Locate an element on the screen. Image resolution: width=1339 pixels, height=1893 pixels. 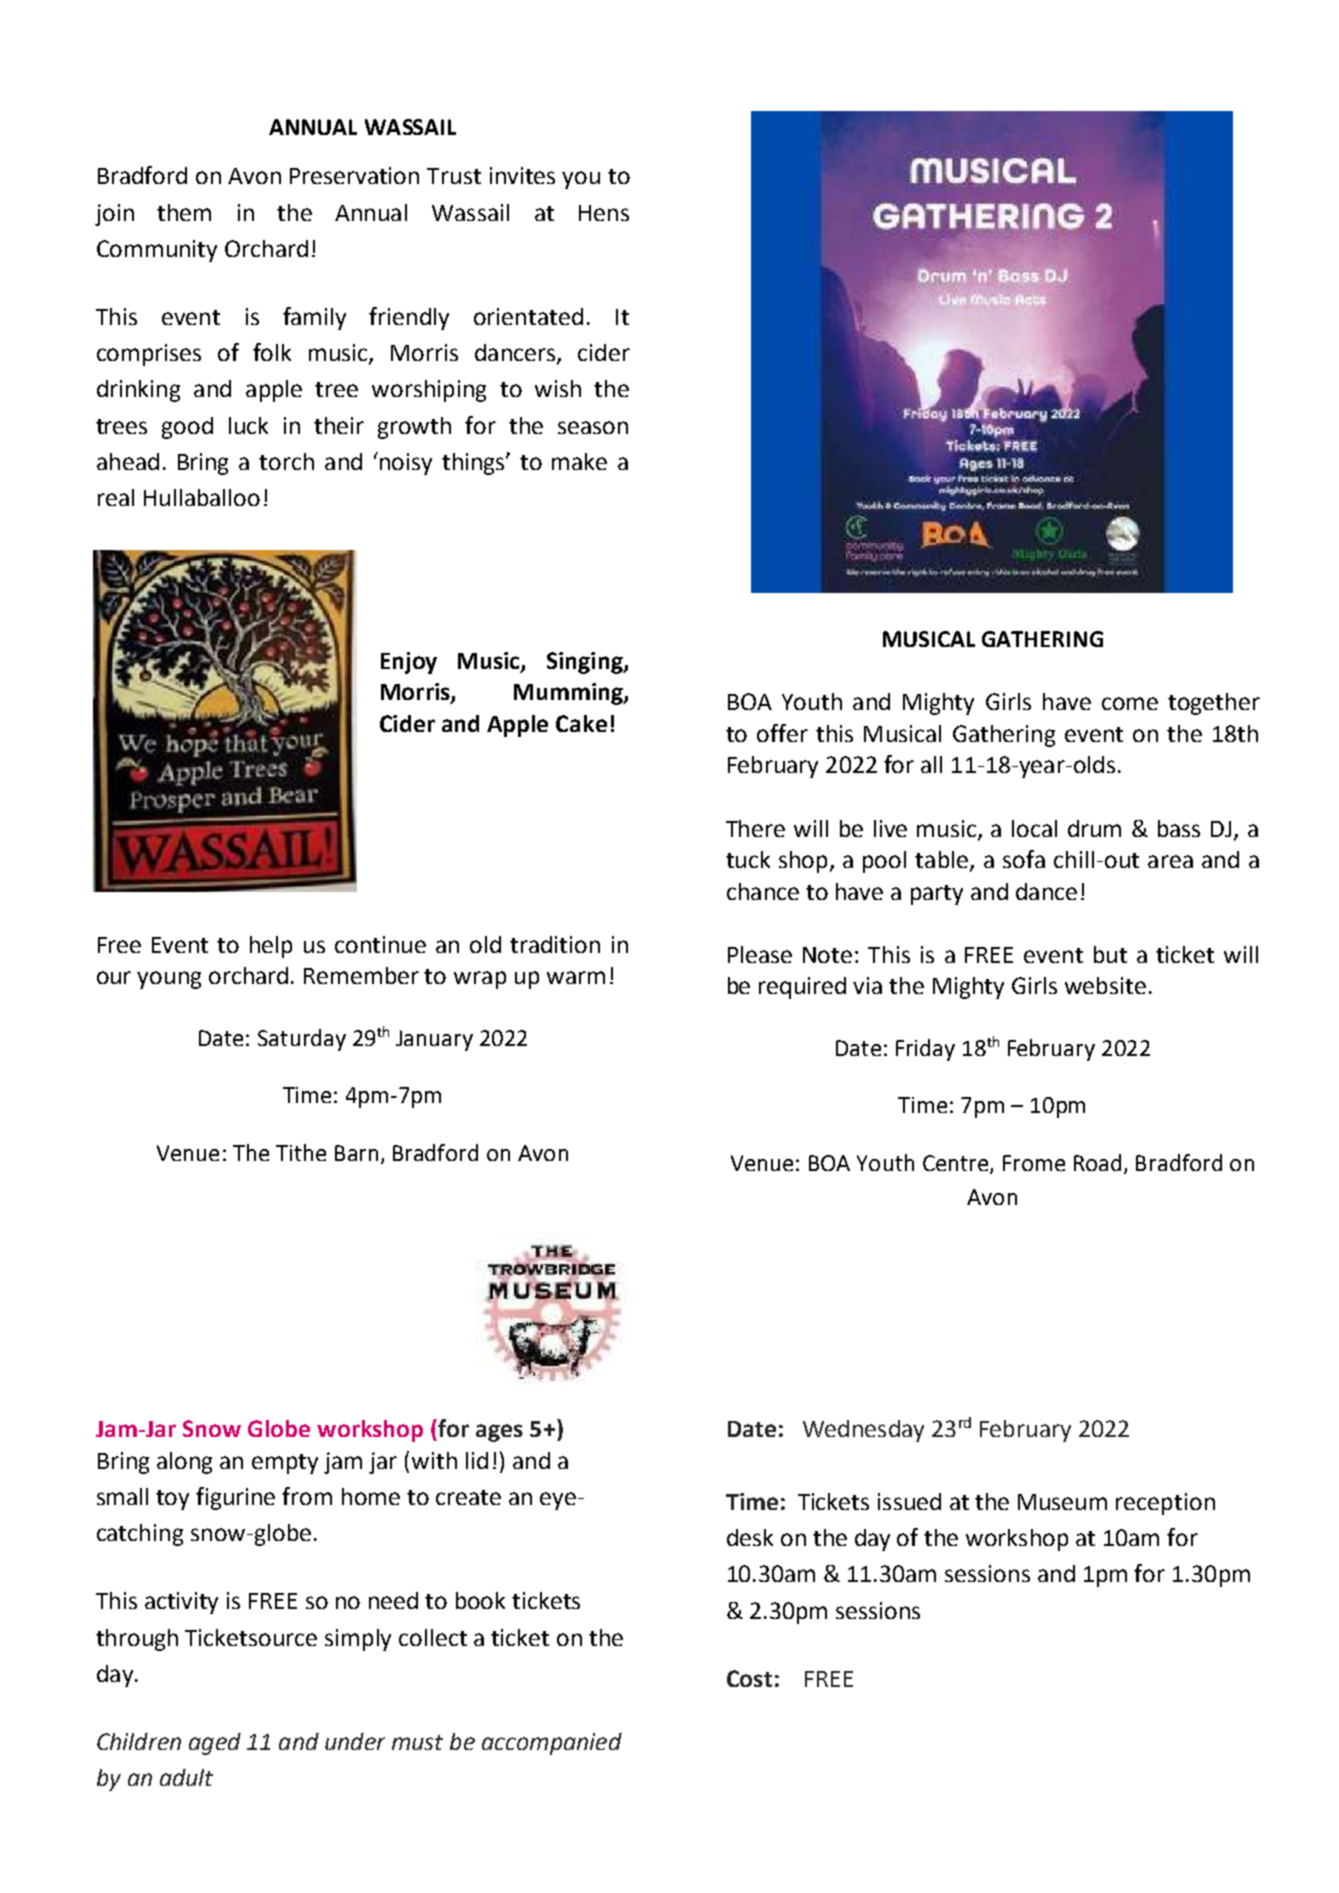
invites is located at coordinates (522, 175).
